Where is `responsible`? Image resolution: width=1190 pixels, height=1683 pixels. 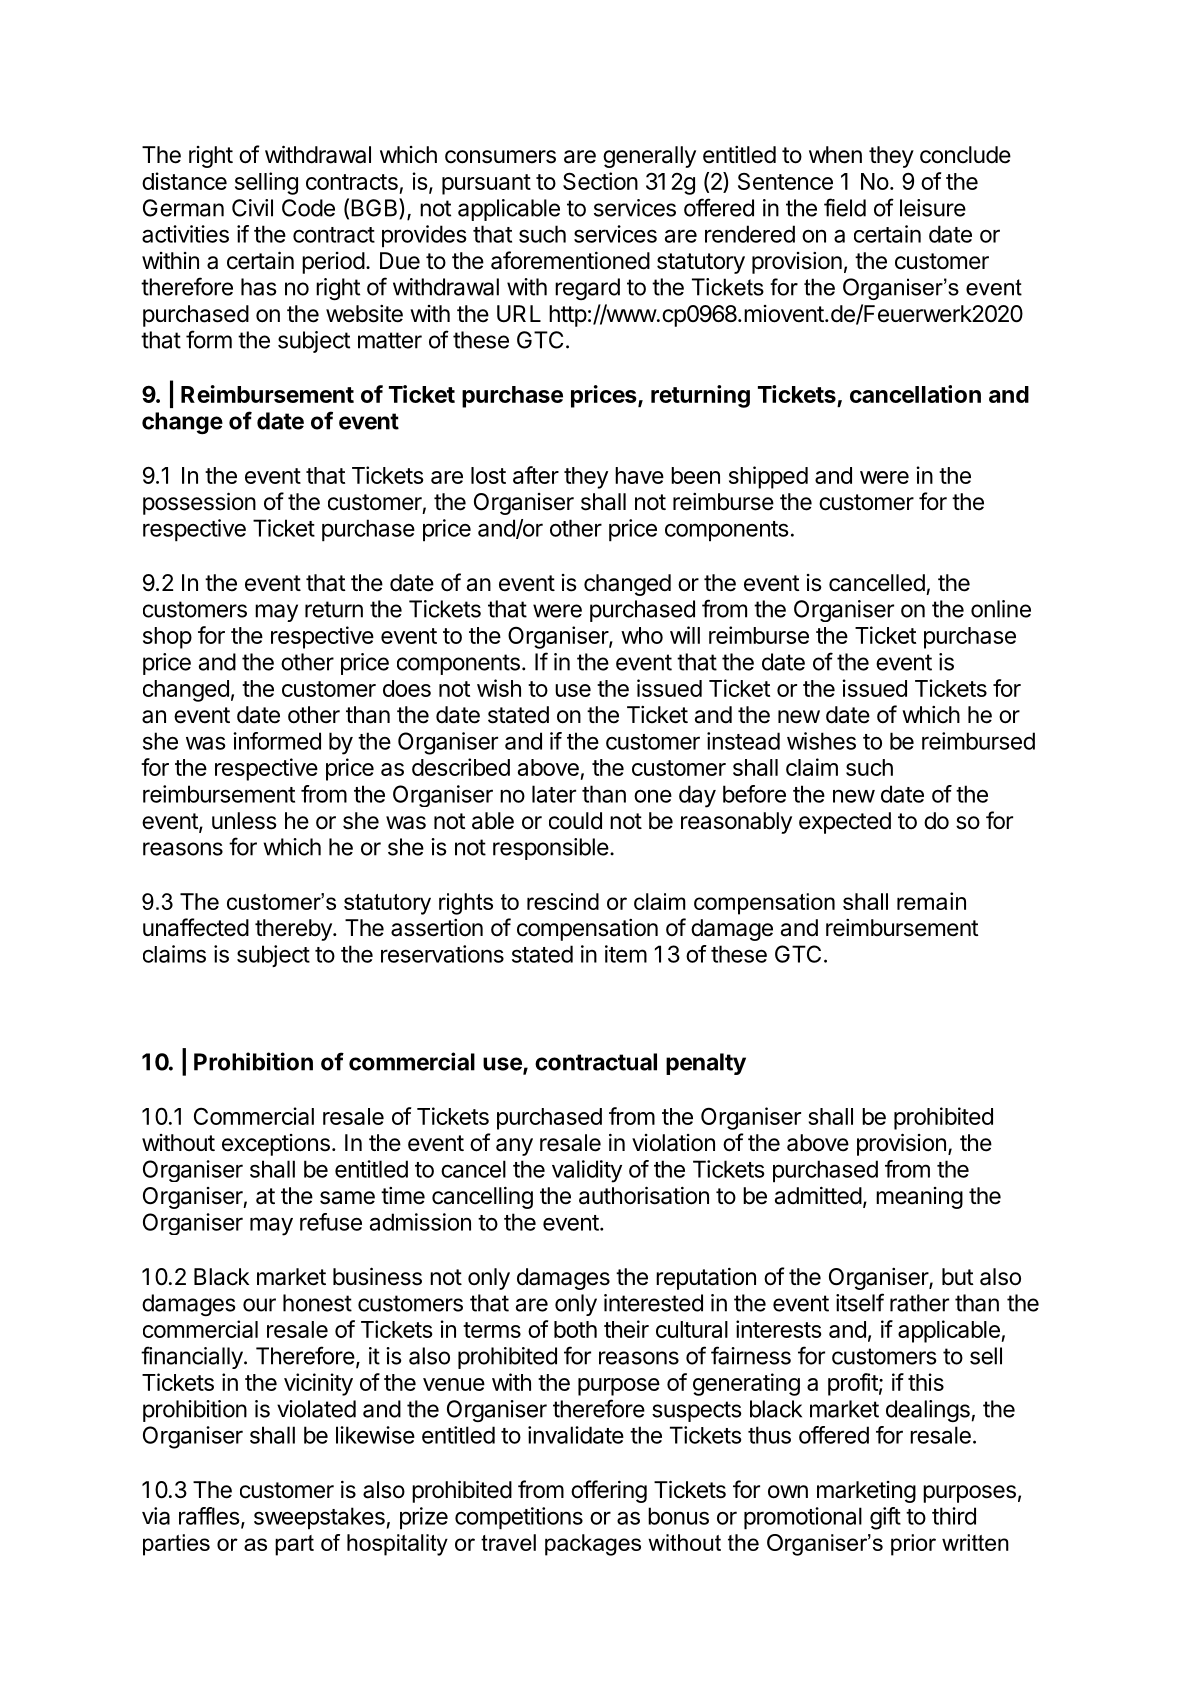 responsible is located at coordinates (551, 849).
